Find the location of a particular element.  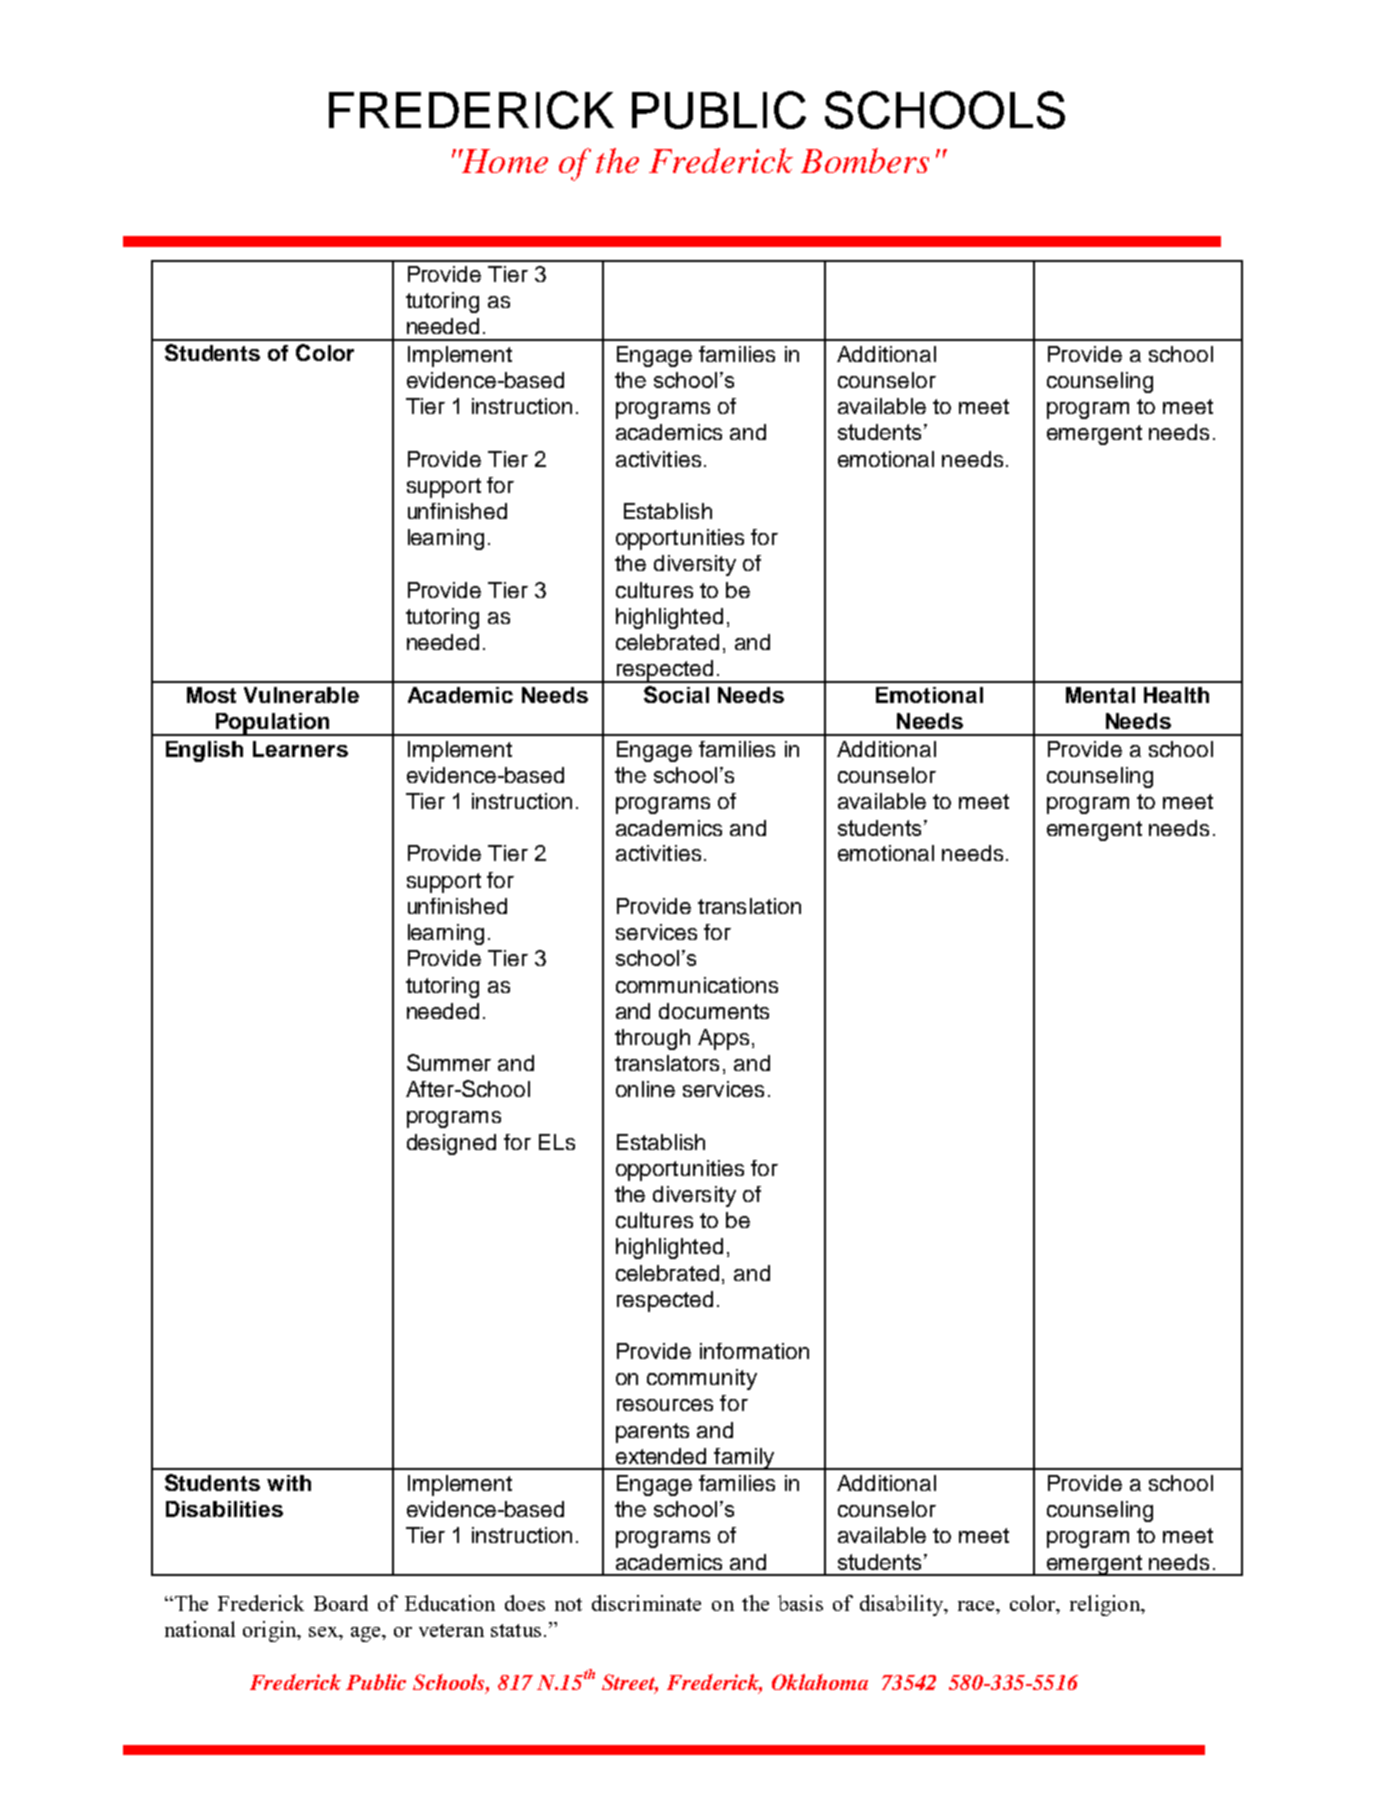

Bombers is located at coordinates (865, 160).
